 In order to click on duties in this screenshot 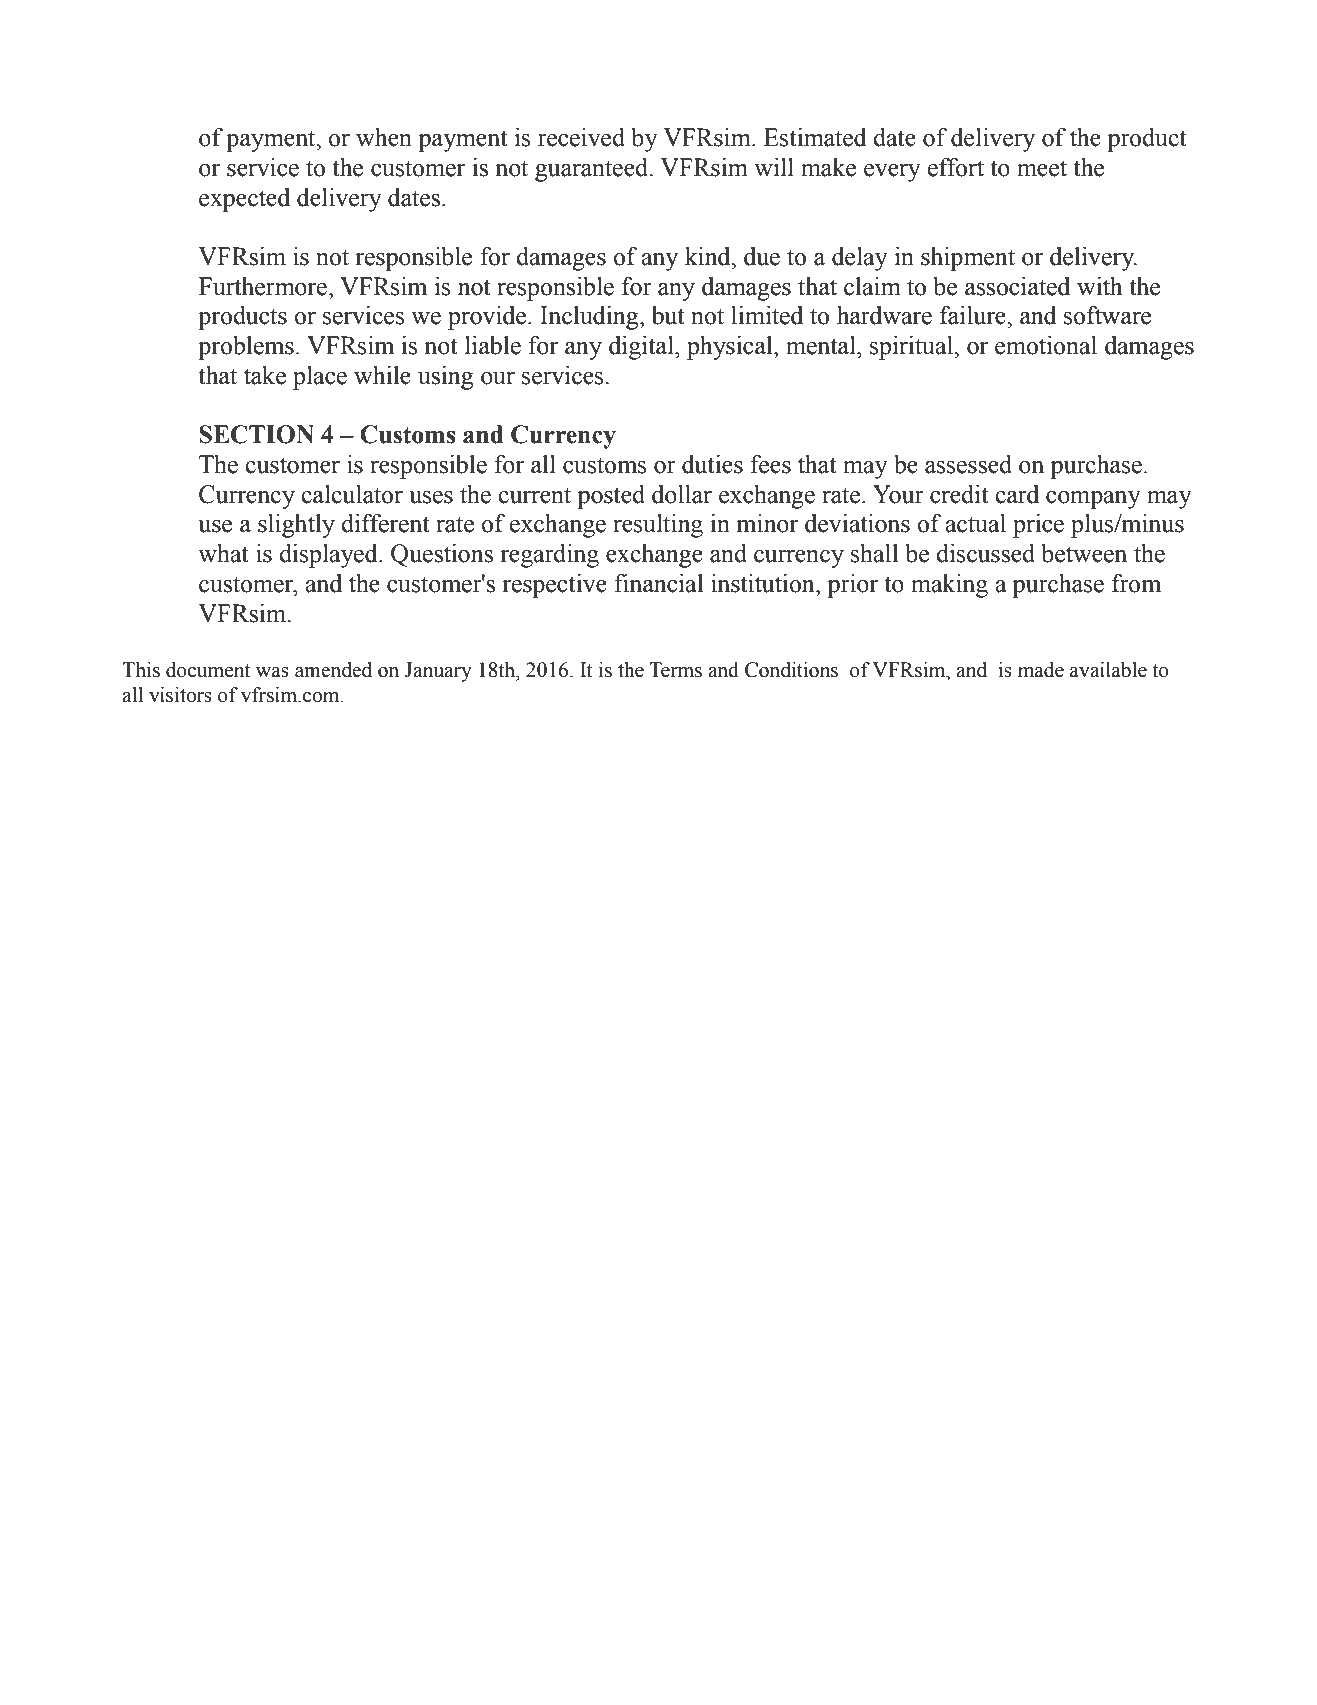, I will do `click(712, 464)`.
